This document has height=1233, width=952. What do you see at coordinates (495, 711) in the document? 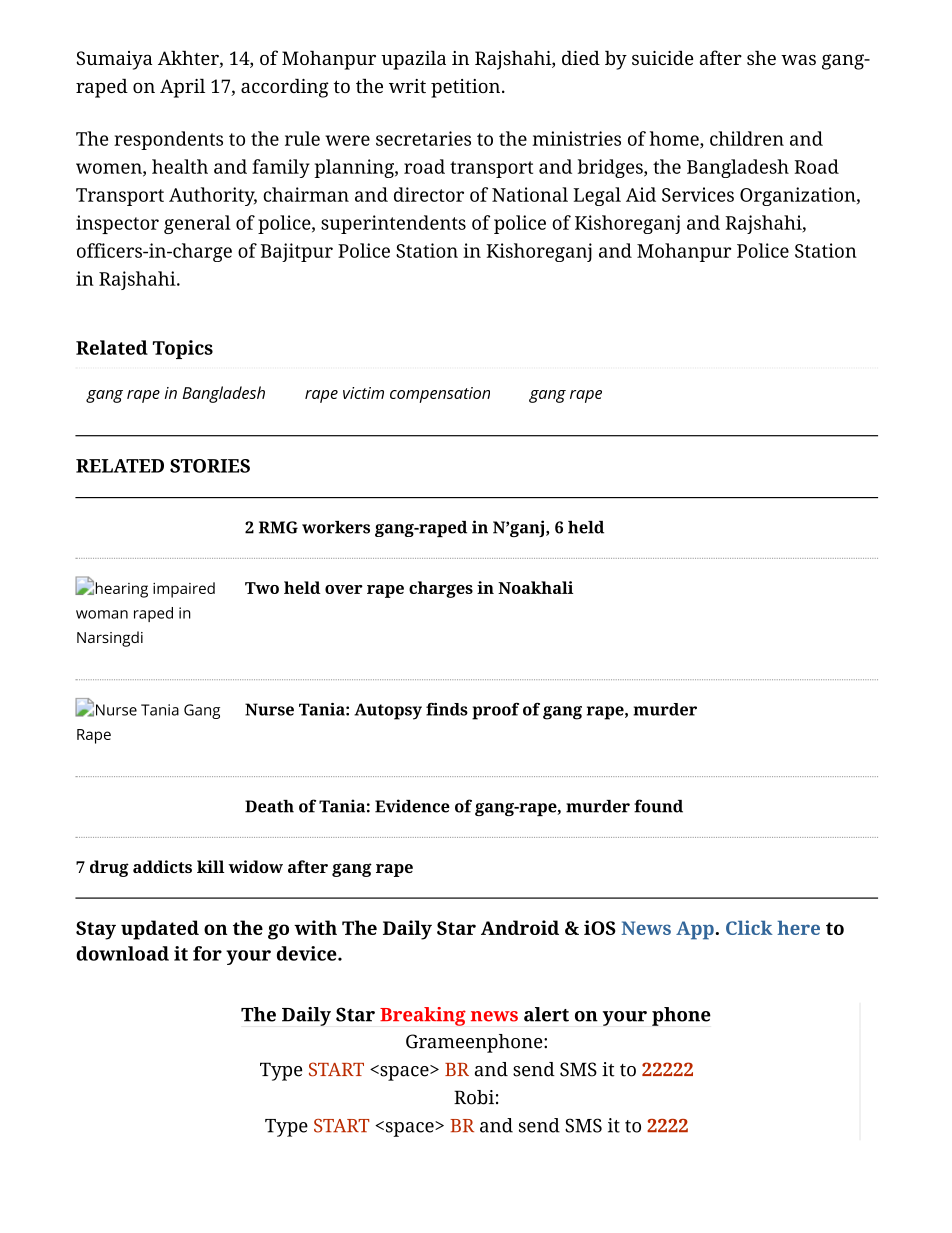
I see `proof` at bounding box center [495, 711].
